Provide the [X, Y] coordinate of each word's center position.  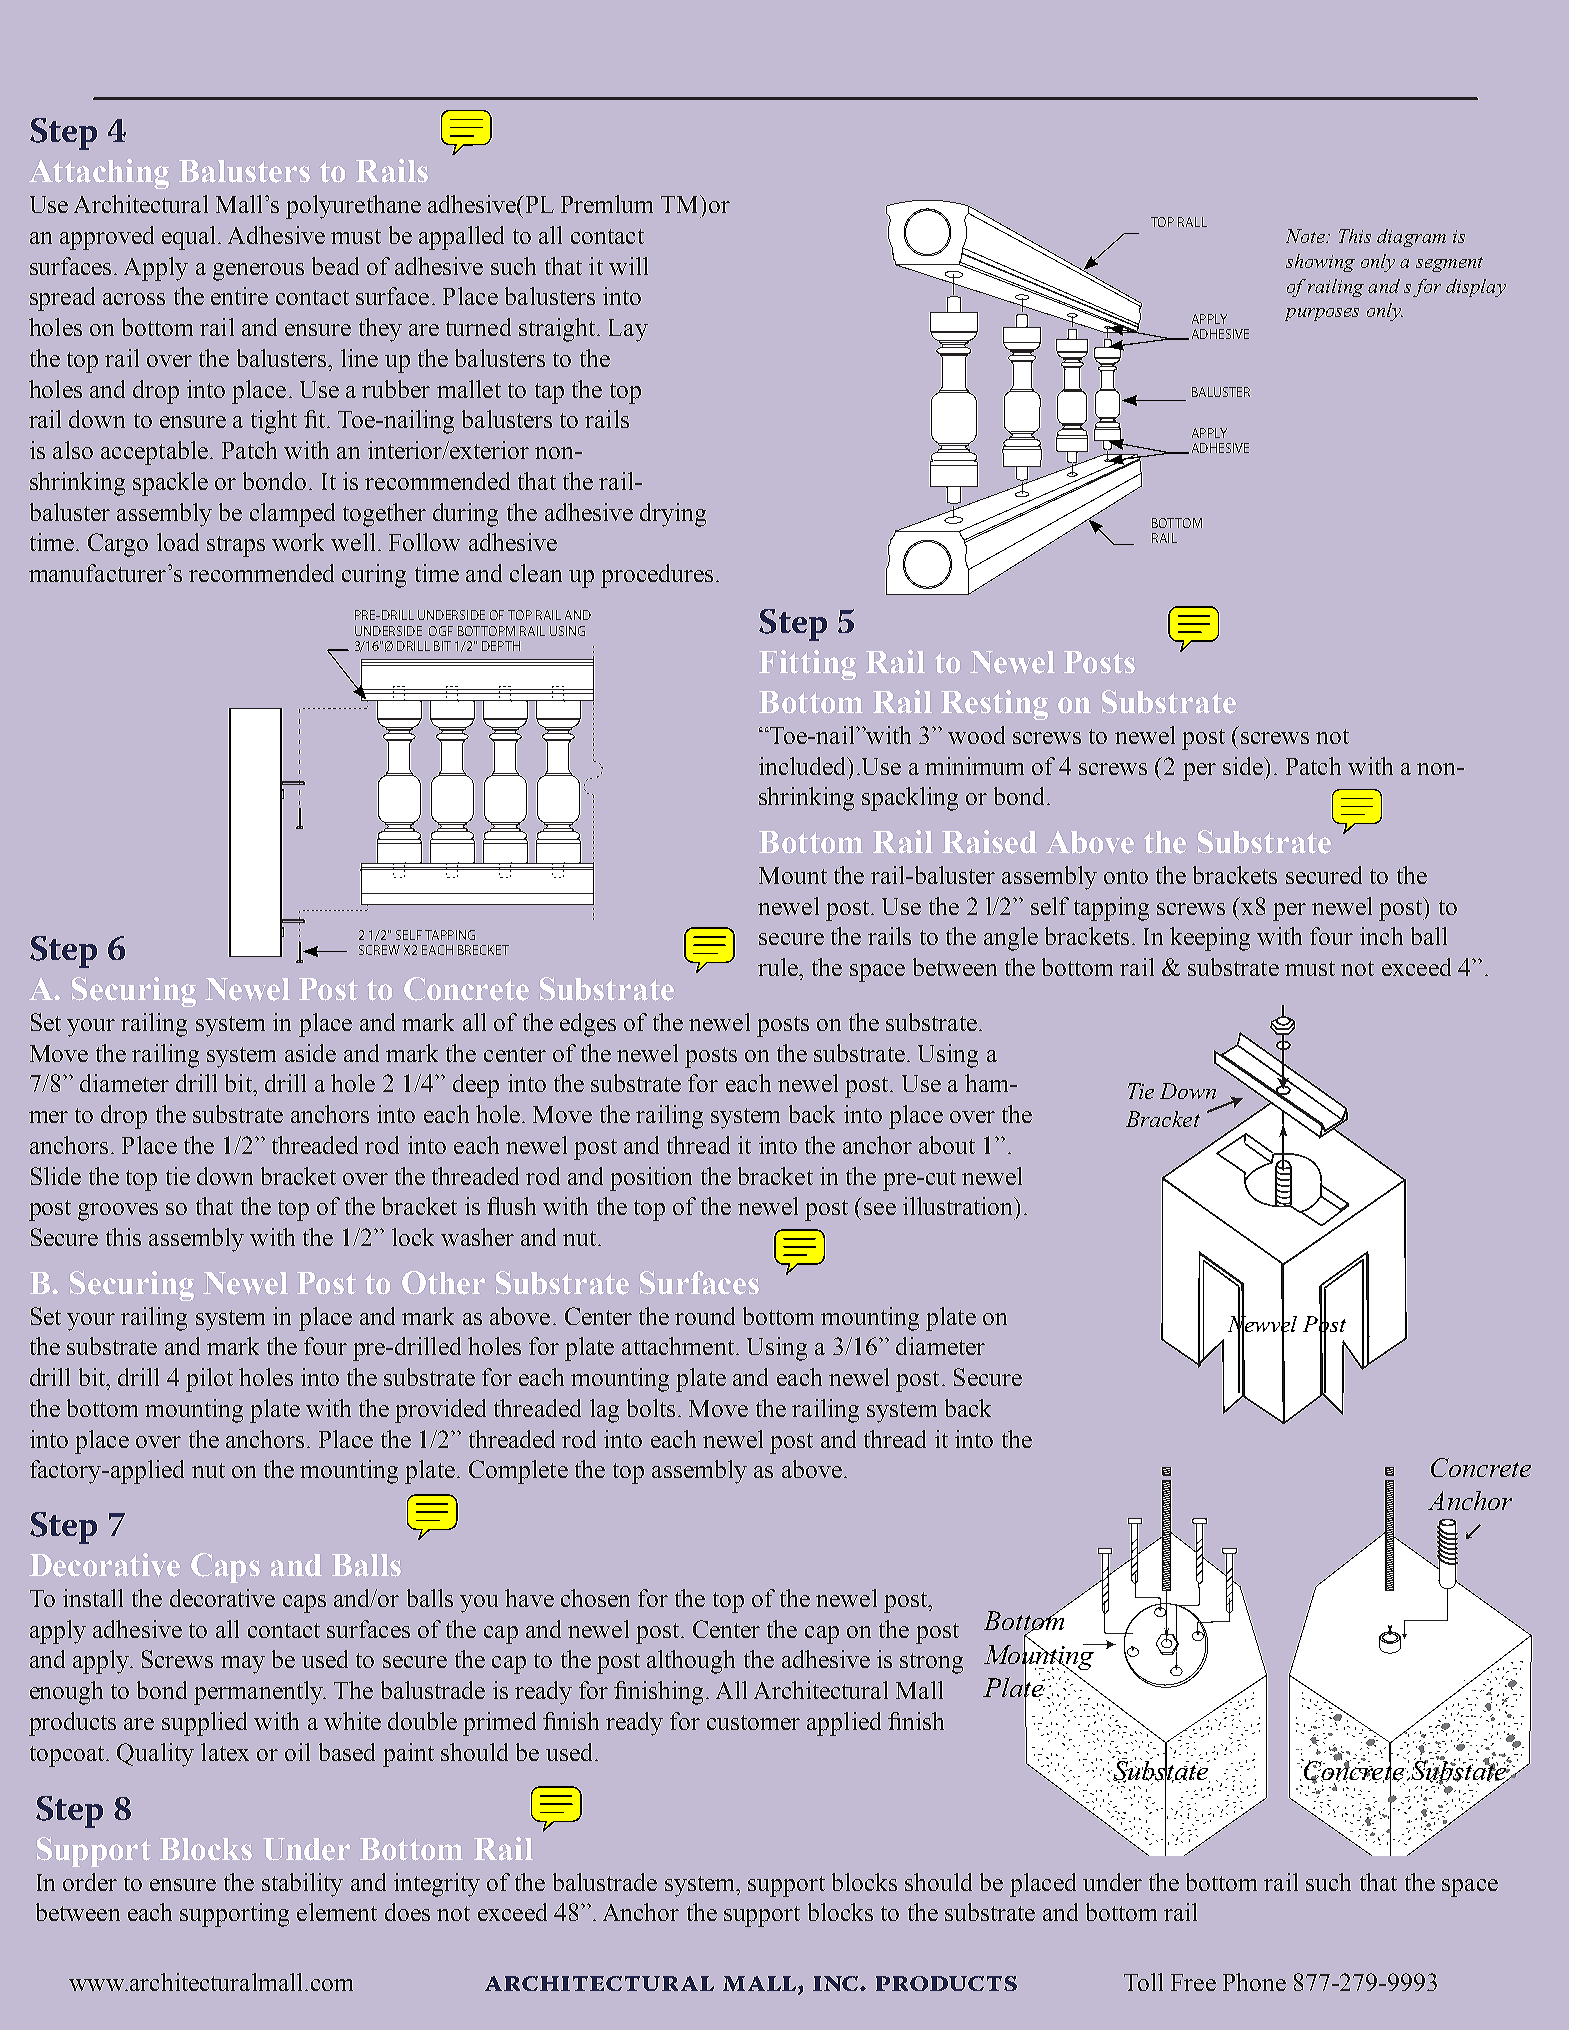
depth [501, 646]
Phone [1254, 1982]
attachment [678, 1346]
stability [302, 1885]
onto [1126, 876]
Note [1306, 236]
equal [190, 238]
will [628, 266]
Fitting [807, 665]
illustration [959, 1206]
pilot [209, 1380]
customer [753, 1722]
